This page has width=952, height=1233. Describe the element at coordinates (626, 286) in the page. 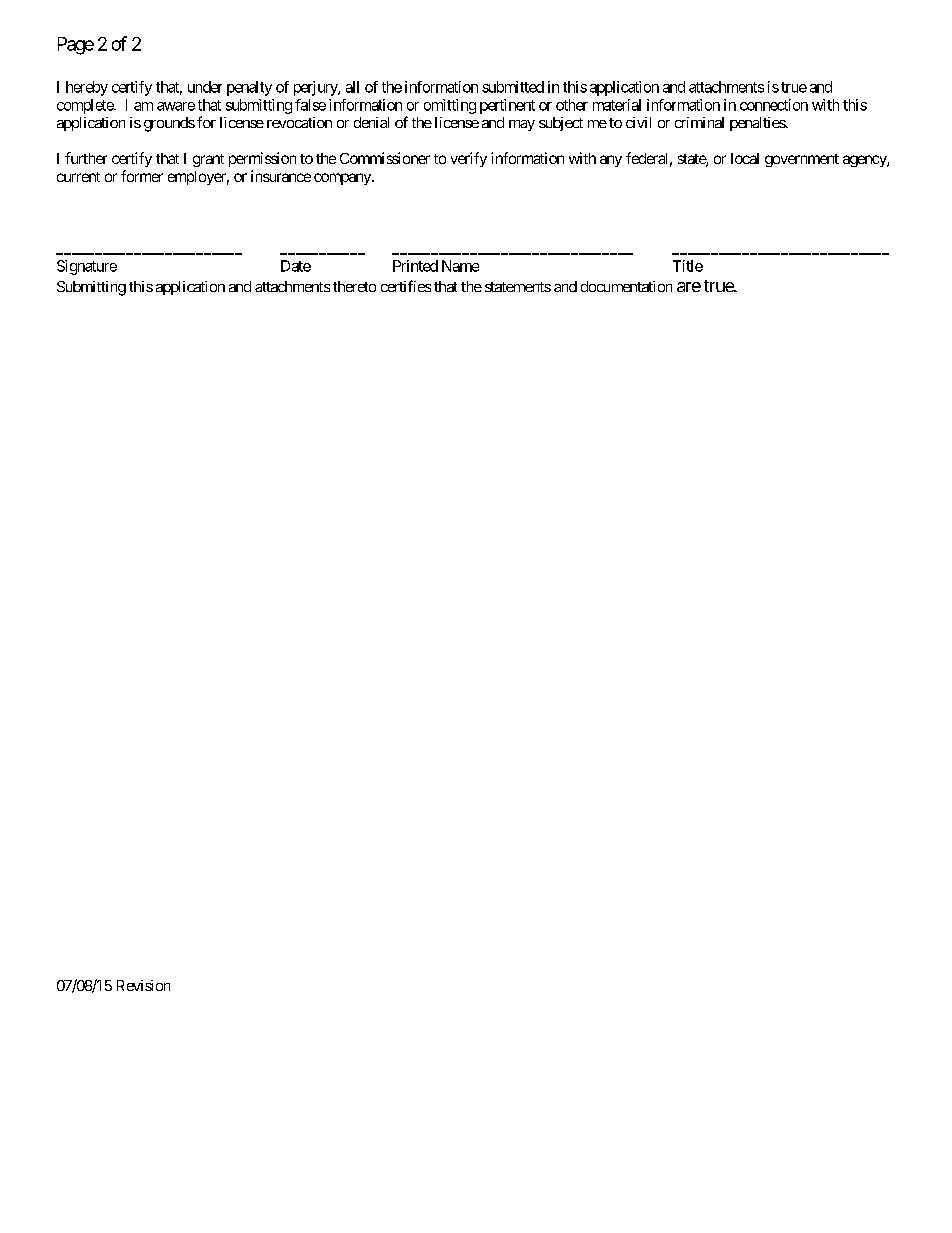

I see `documentation` at that location.
